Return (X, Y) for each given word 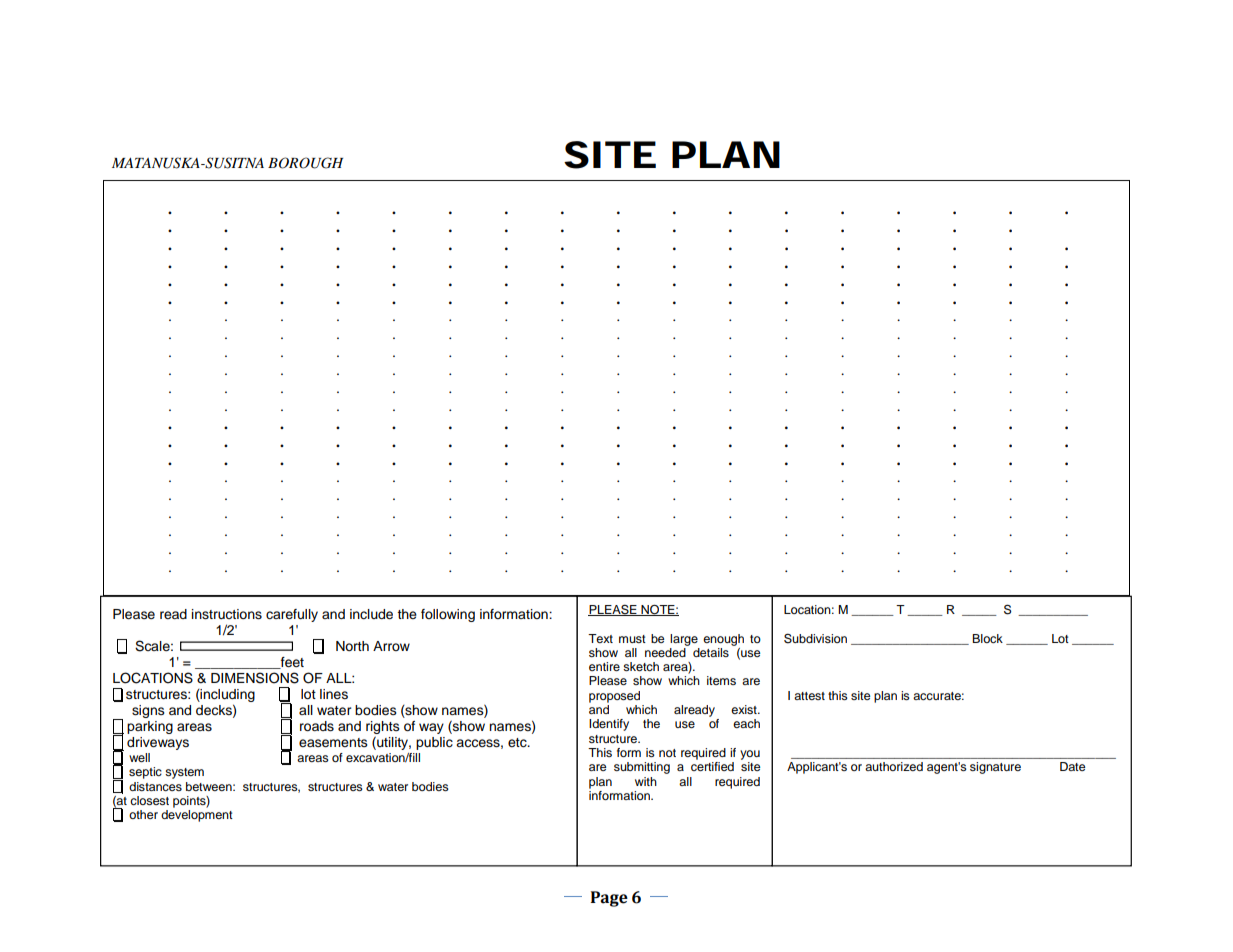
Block (987, 638)
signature (995, 768)
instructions (227, 614)
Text (600, 638)
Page (609, 899)
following (448, 615)
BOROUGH (305, 163)
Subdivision (815, 638)
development (197, 816)
